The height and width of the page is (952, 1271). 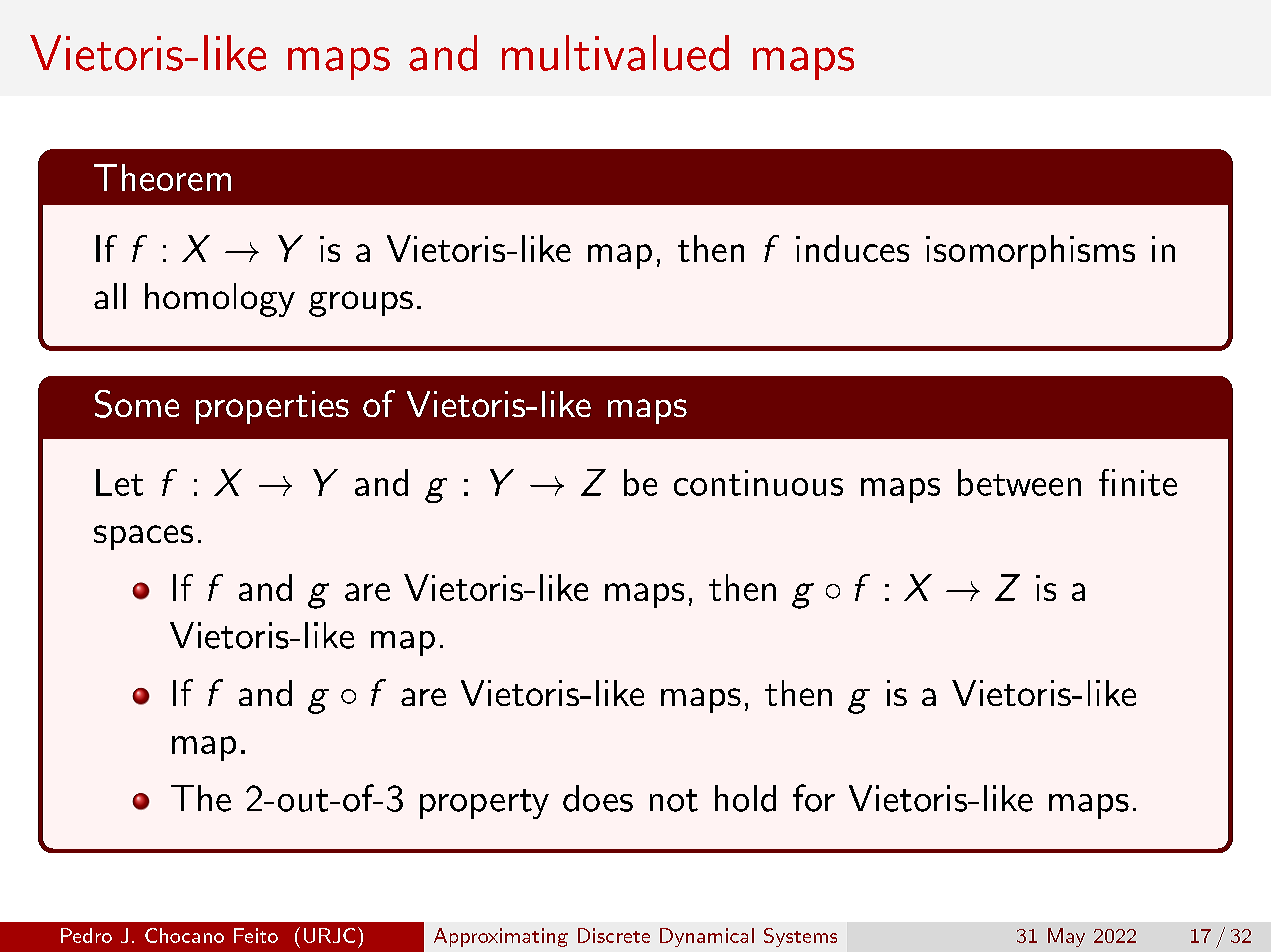 I want to click on Discrete, so click(x=614, y=935).
